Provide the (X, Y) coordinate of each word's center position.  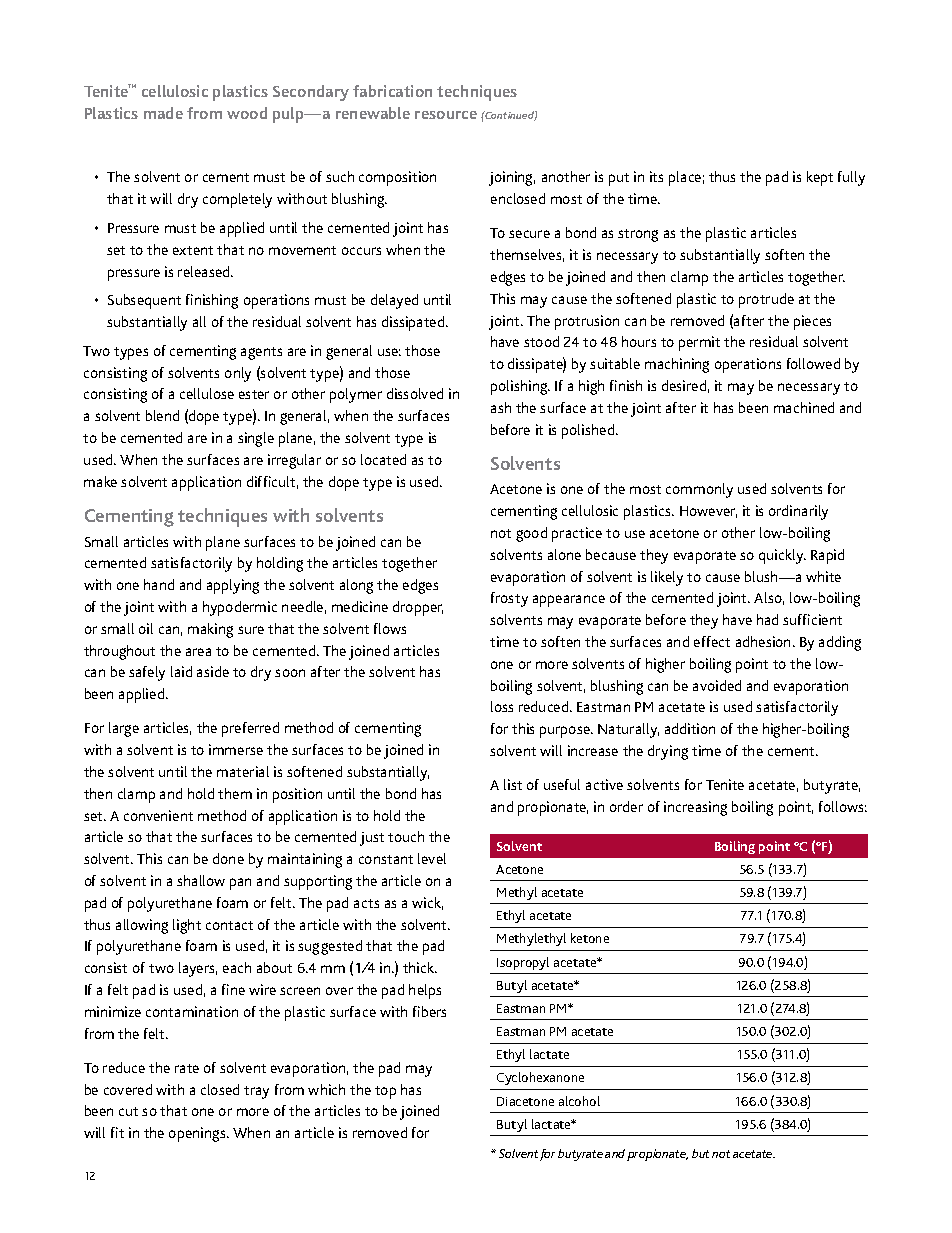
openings (198, 1134)
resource (446, 115)
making (210, 630)
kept (820, 178)
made (163, 113)
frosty (509, 599)
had (767, 619)
